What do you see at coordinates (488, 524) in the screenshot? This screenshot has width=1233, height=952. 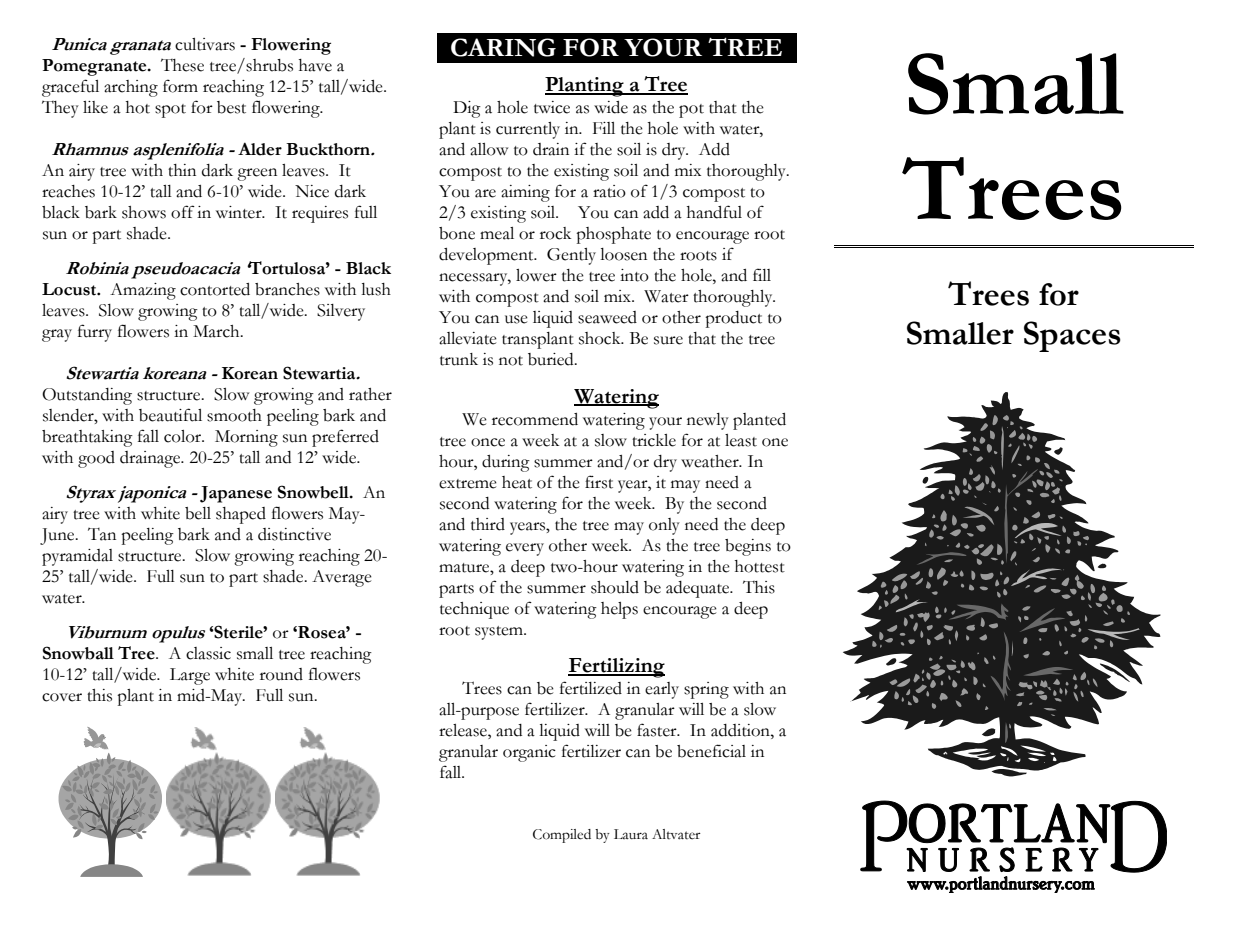 I see `third` at bounding box center [488, 524].
